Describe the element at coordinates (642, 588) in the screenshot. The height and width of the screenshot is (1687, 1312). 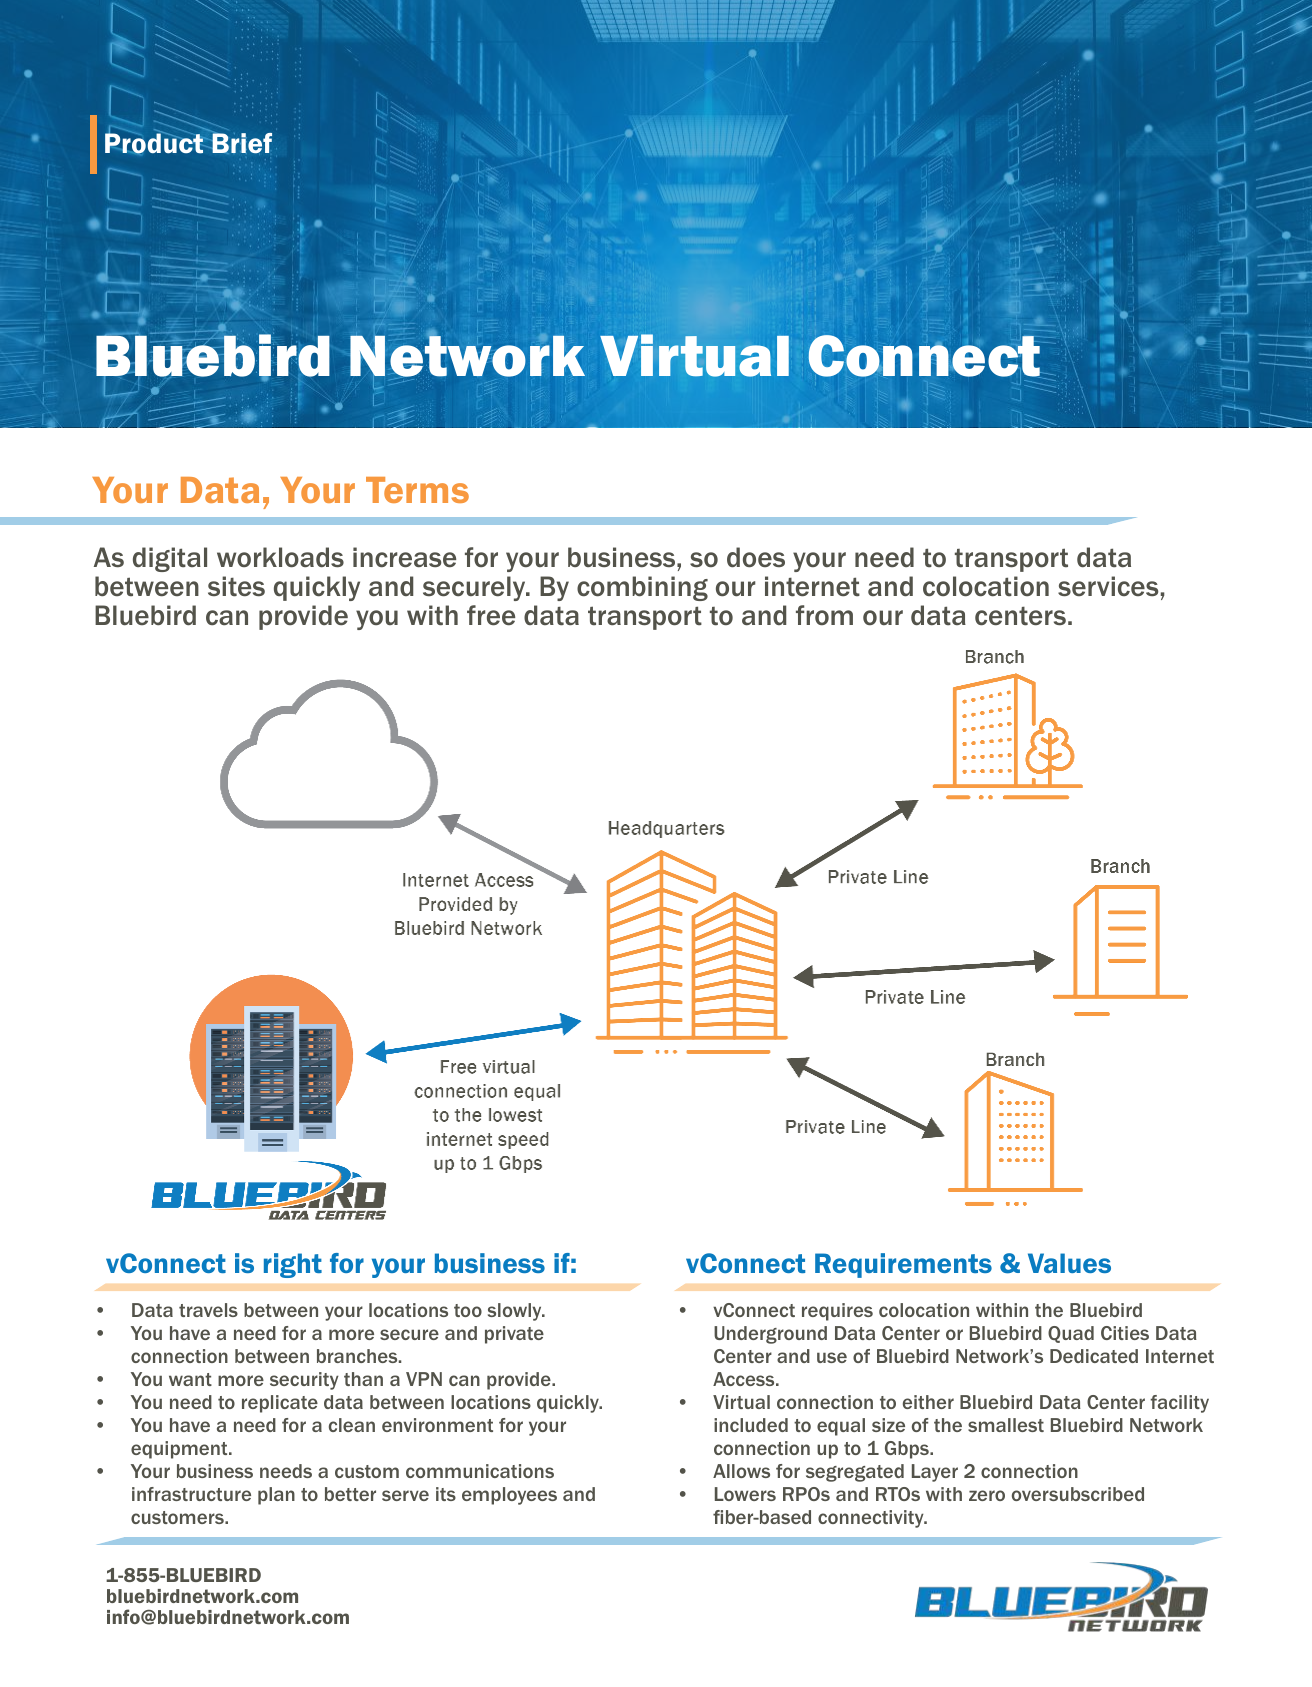
I see `combining` at that location.
